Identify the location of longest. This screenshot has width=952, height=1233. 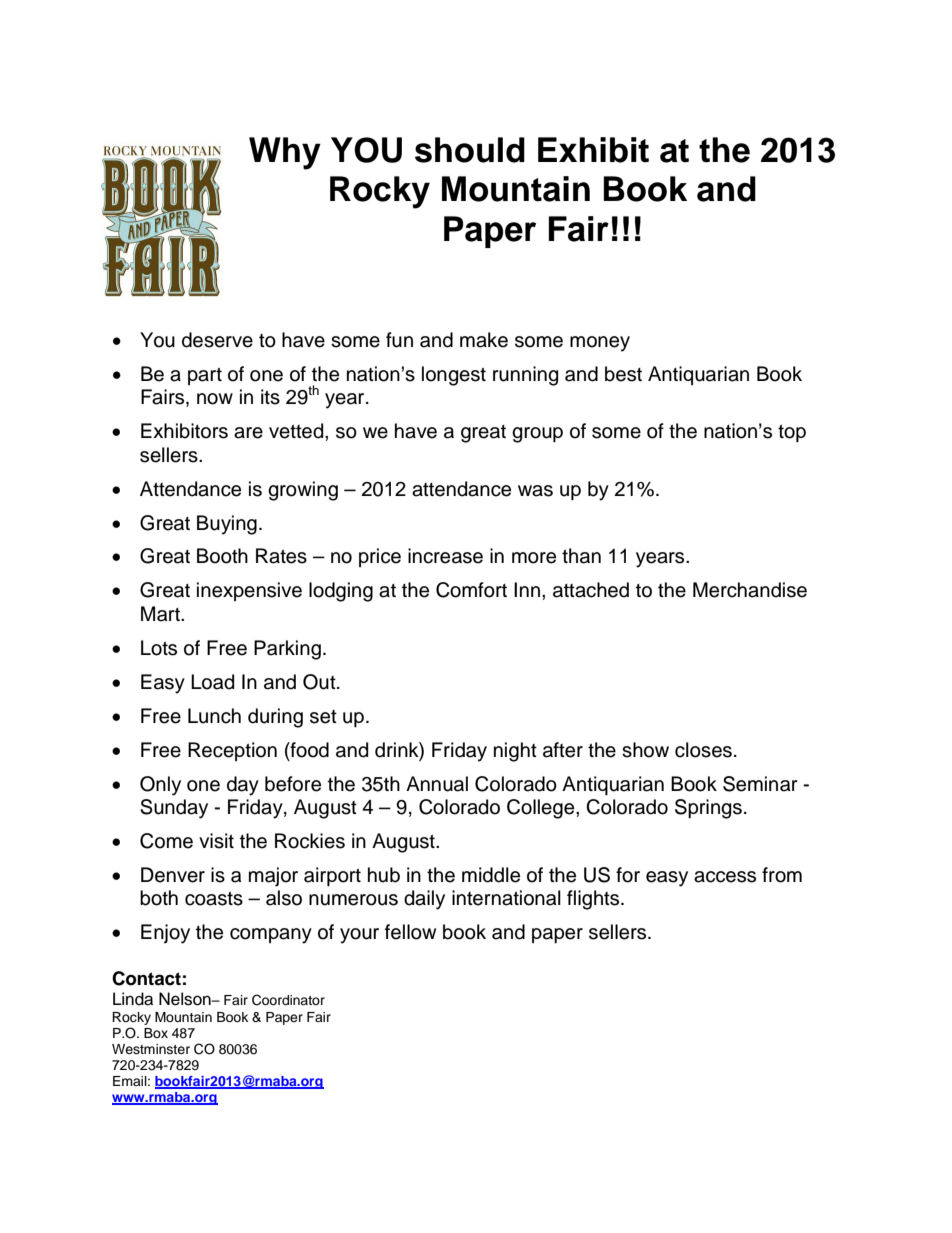
(454, 376).
